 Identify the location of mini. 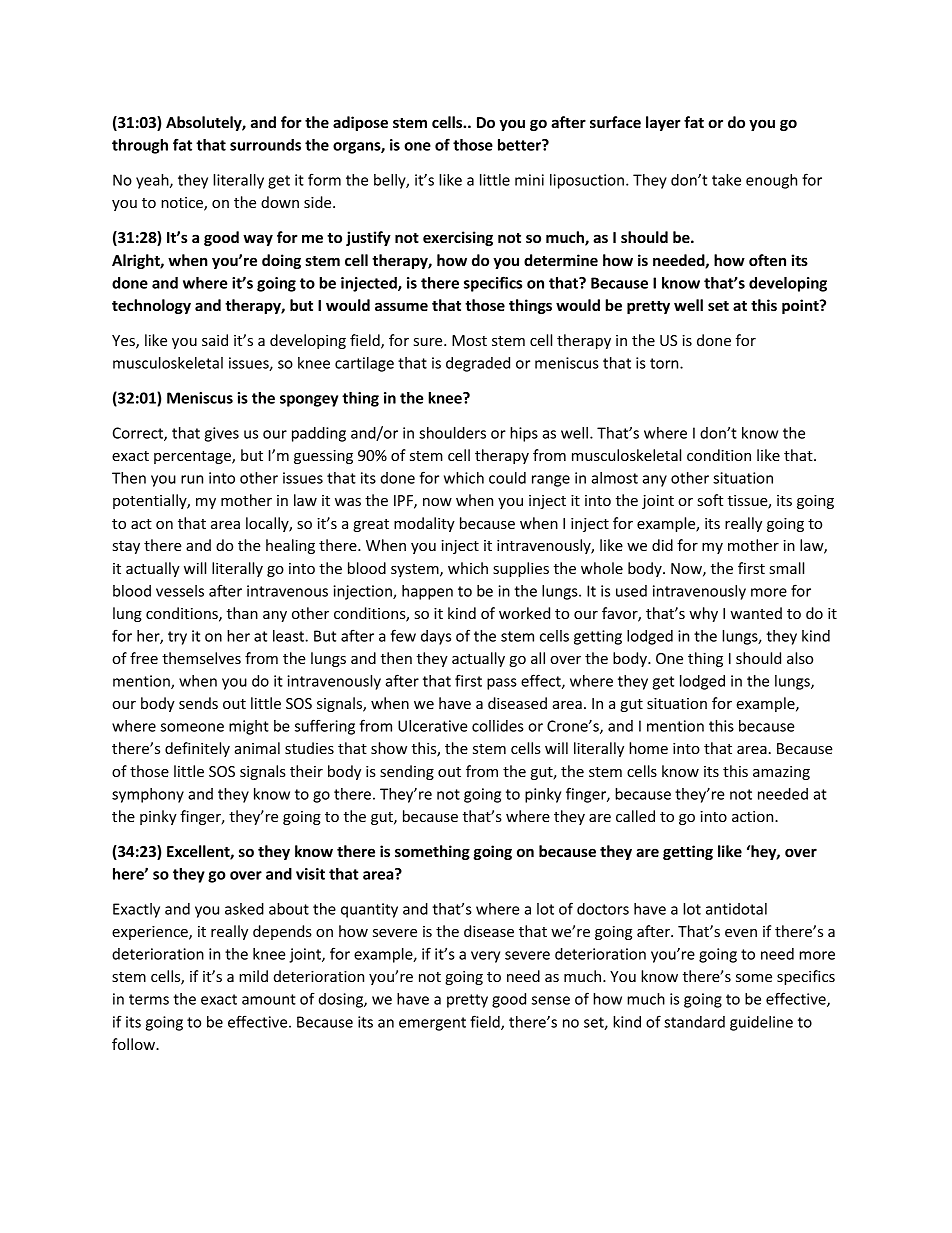
(529, 180).
